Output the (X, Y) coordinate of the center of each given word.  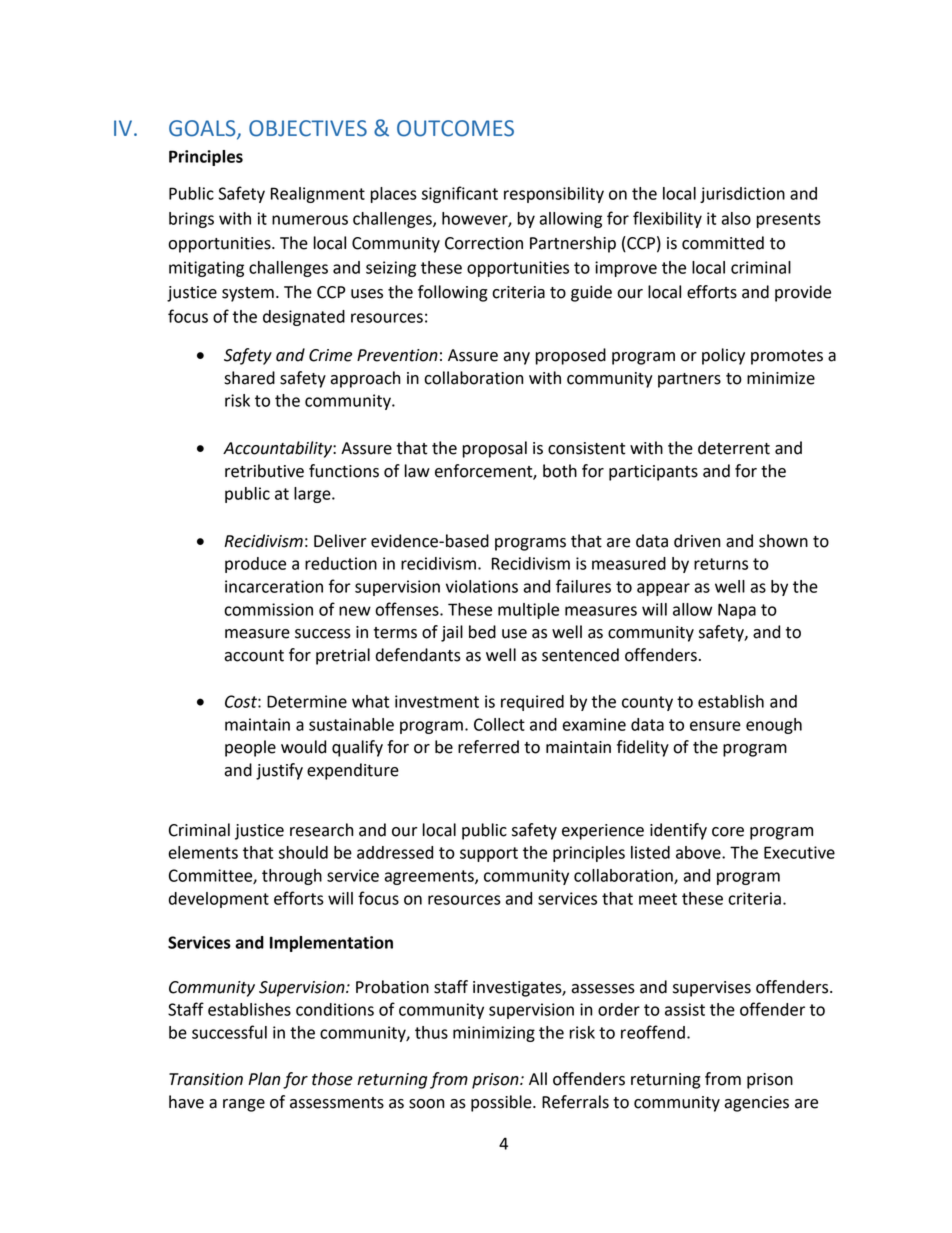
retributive (264, 471)
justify (279, 771)
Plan (264, 1079)
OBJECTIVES (308, 128)
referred (488, 747)
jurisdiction (742, 195)
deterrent (734, 448)
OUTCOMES (455, 128)
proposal (494, 449)
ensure (715, 726)
